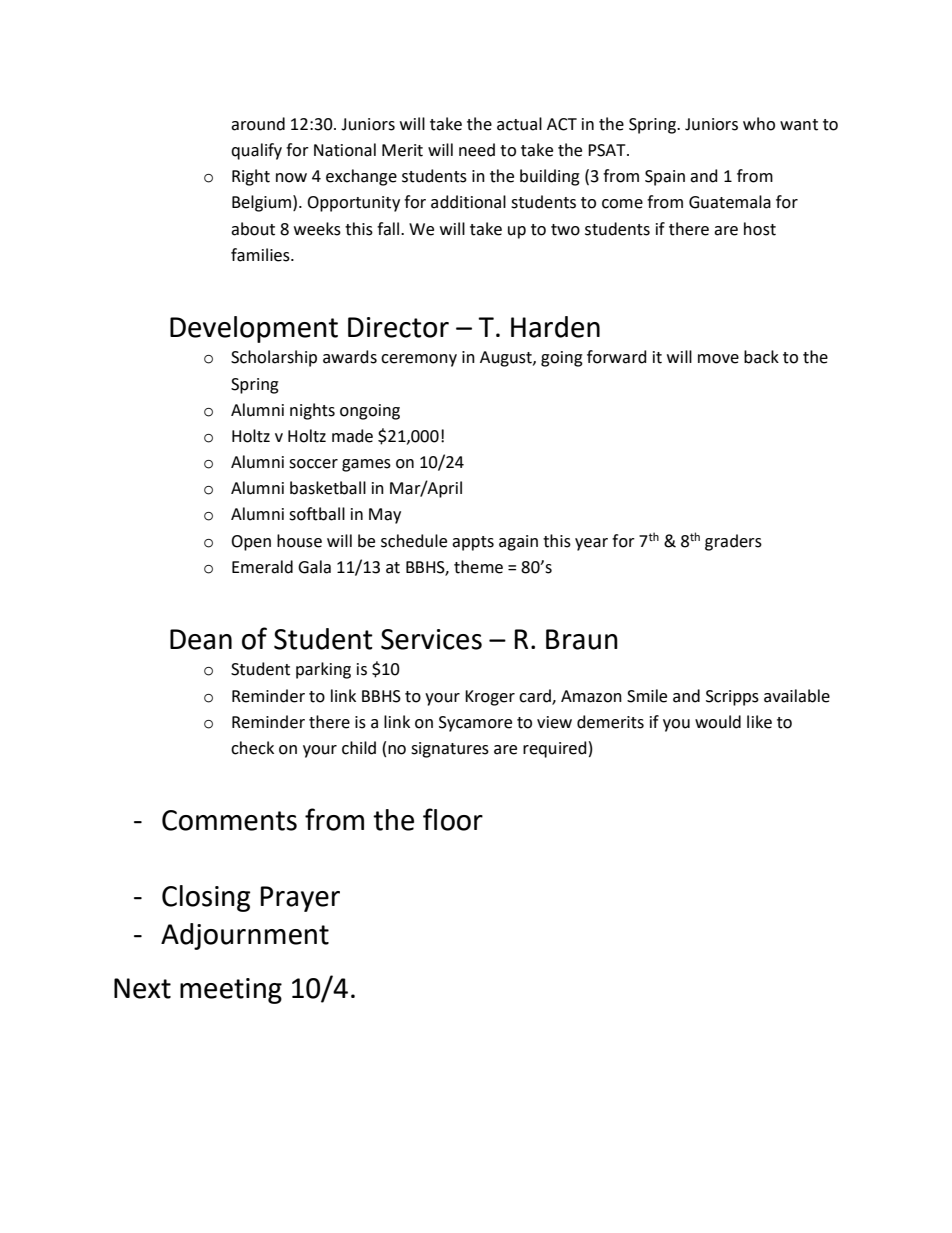 The height and width of the screenshot is (1233, 952). What do you see at coordinates (231, 991) in the screenshot?
I see `meeting` at bounding box center [231, 991].
